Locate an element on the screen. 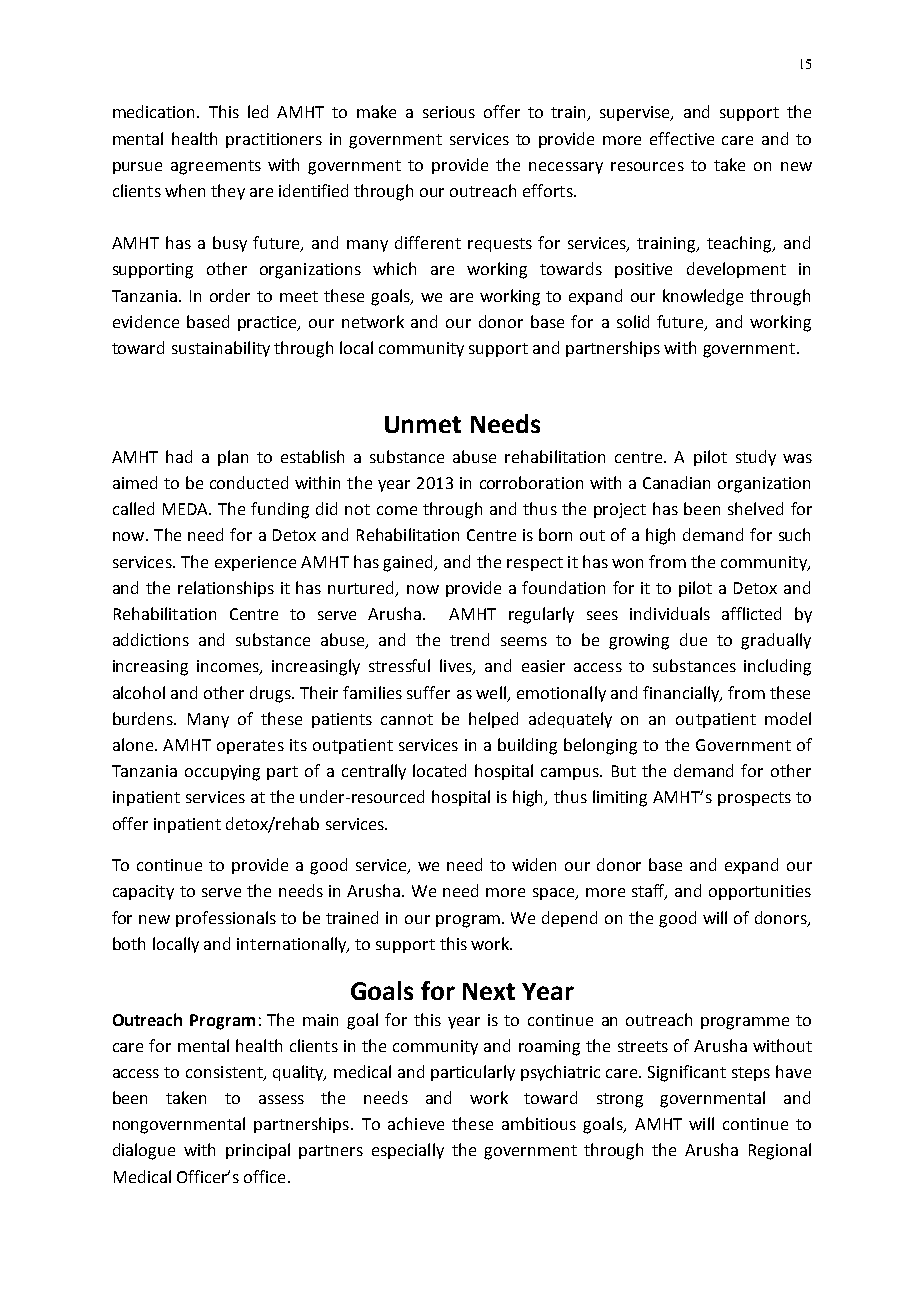 The width and height of the screenshot is (924, 1308). achieve is located at coordinates (416, 1123).
